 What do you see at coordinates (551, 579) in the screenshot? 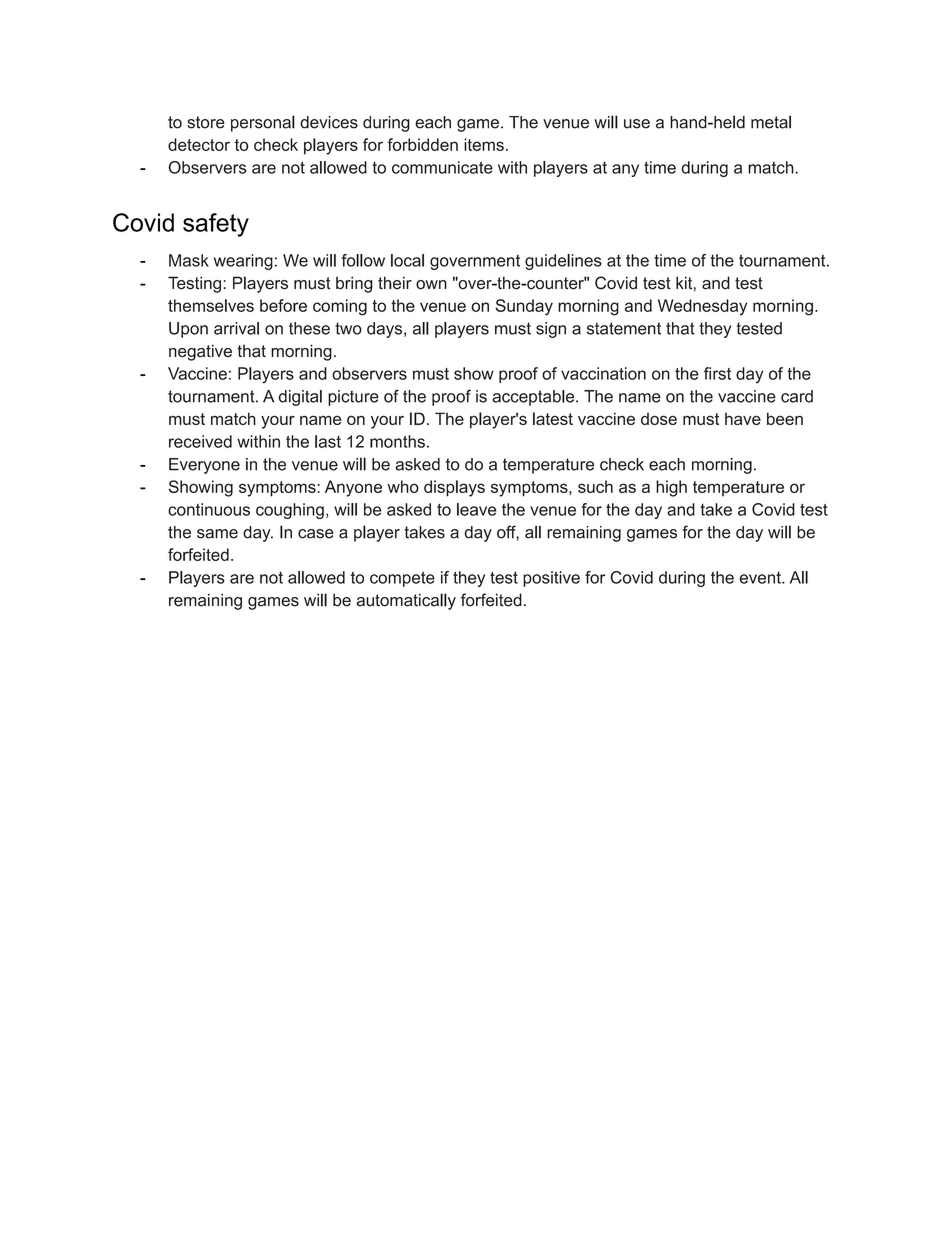
I see `positive` at bounding box center [551, 579].
